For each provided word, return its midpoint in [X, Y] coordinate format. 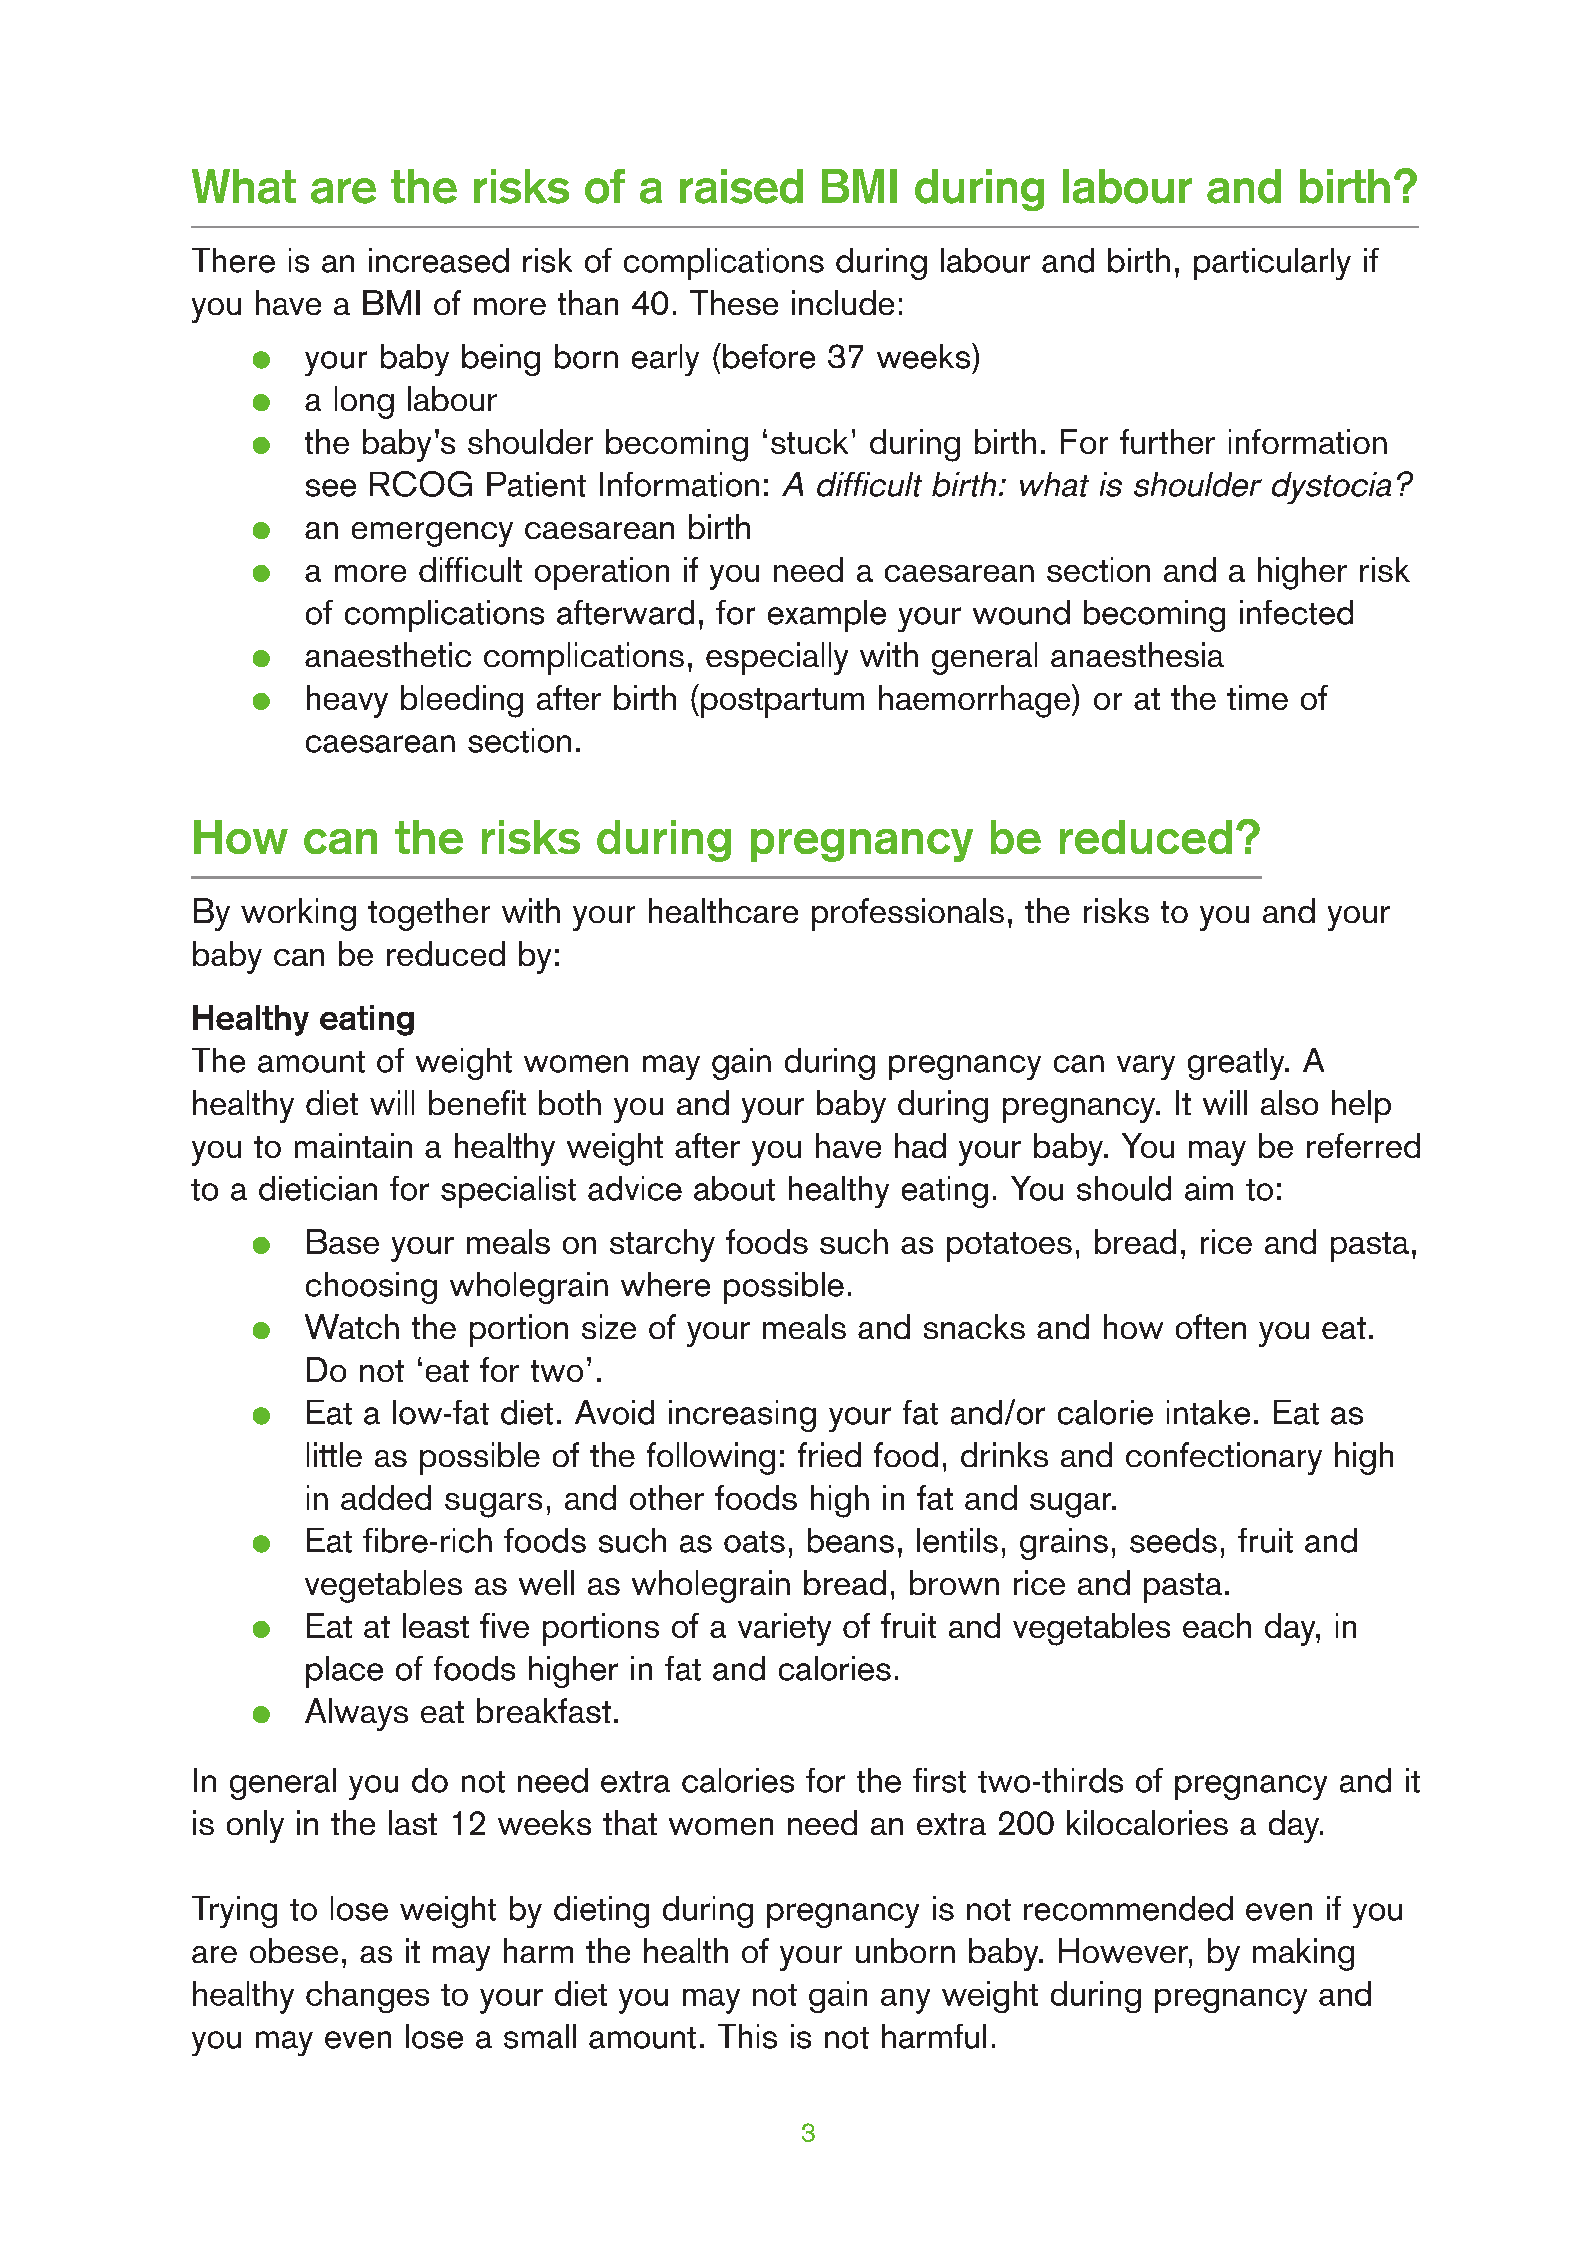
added [386, 1497]
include [843, 302]
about [734, 1188]
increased [439, 260]
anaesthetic [388, 654]
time [1257, 697]
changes [367, 1997]
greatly [1237, 1064]
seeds [1173, 1540]
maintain [353, 1145]
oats [754, 1542]
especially [777, 658]
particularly [1272, 264]
